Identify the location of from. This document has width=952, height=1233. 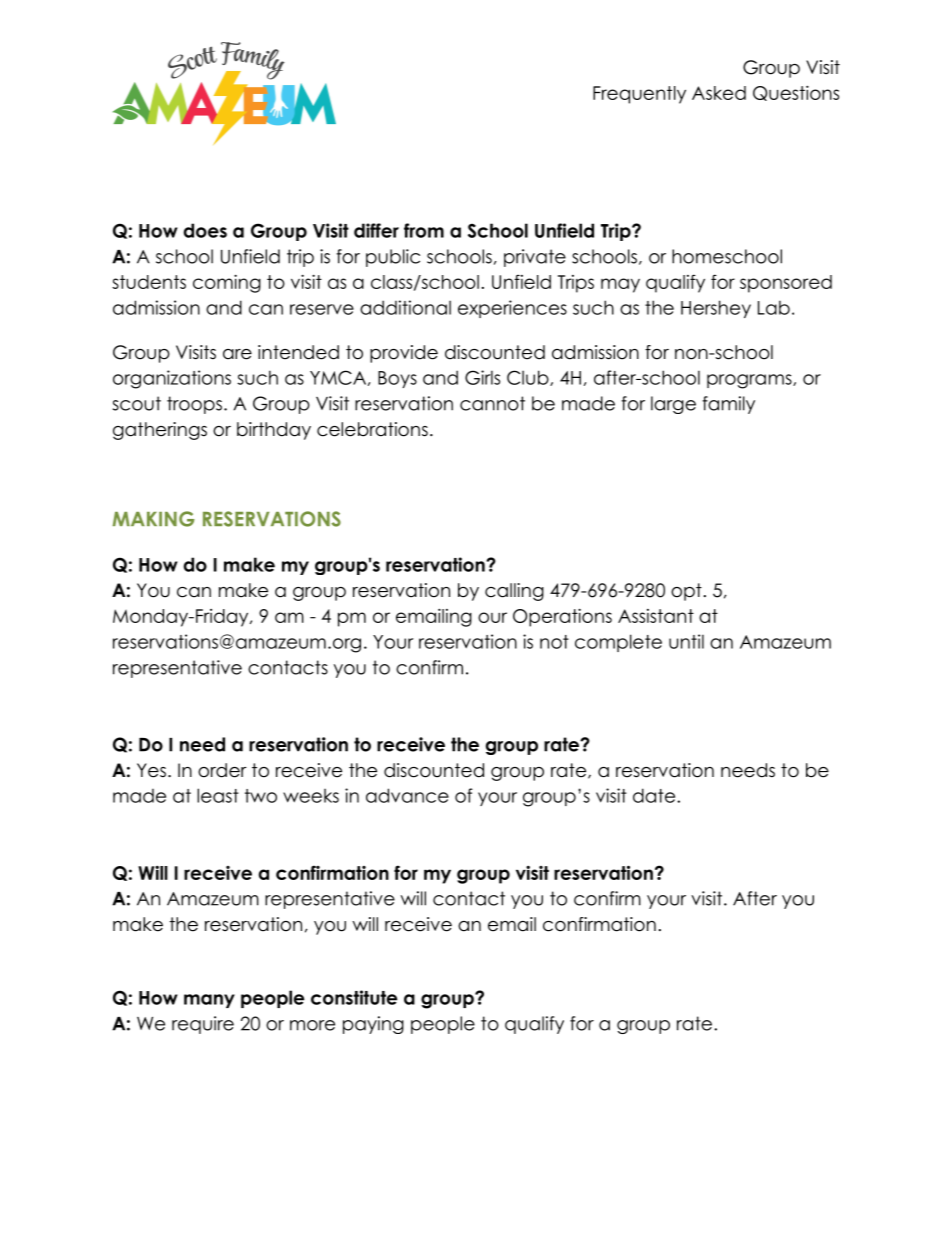
(424, 230).
